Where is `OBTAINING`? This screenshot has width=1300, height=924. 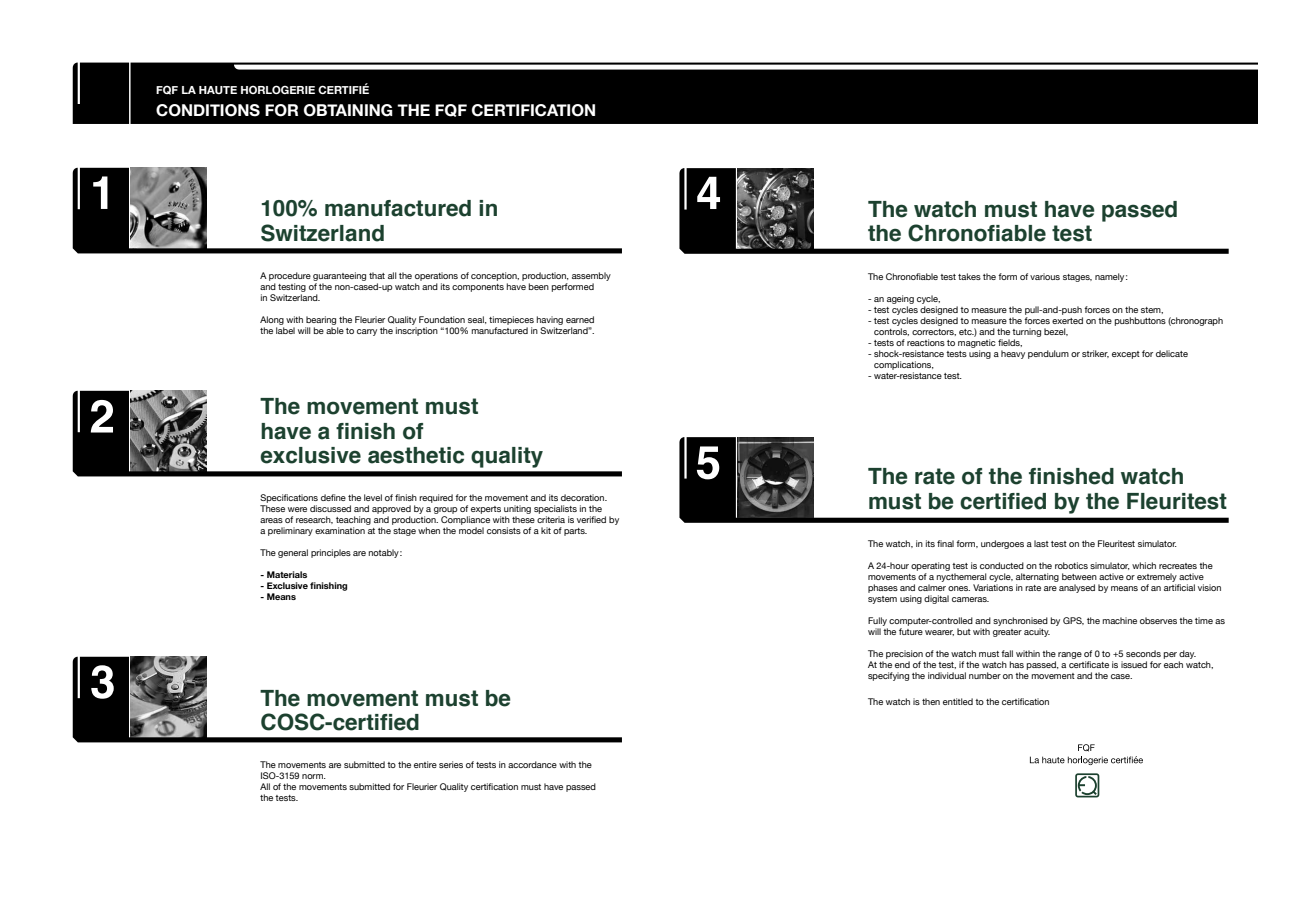 OBTAINING is located at coordinates (348, 110).
